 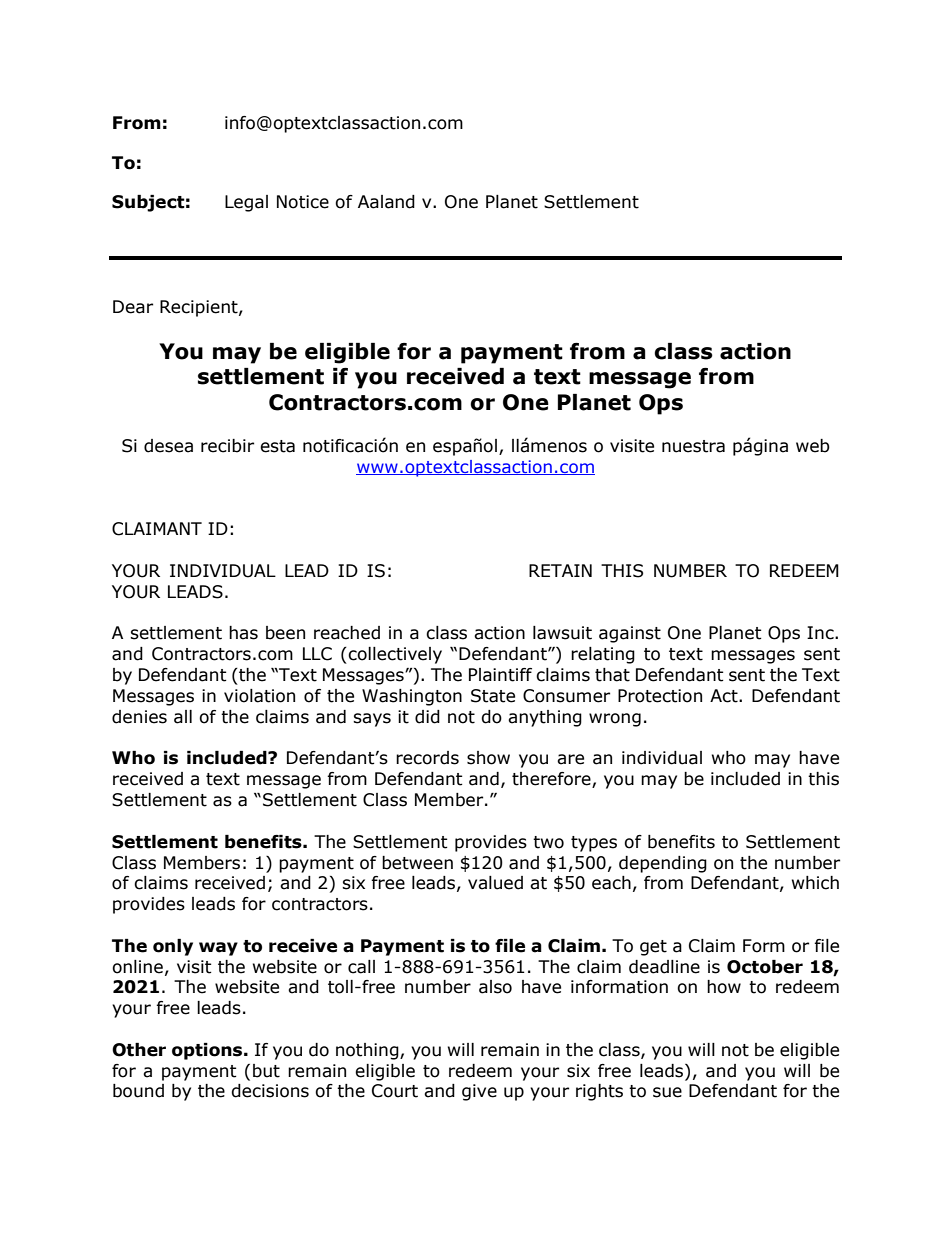 What do you see at coordinates (303, 202) in the screenshot?
I see `Notice` at bounding box center [303, 202].
